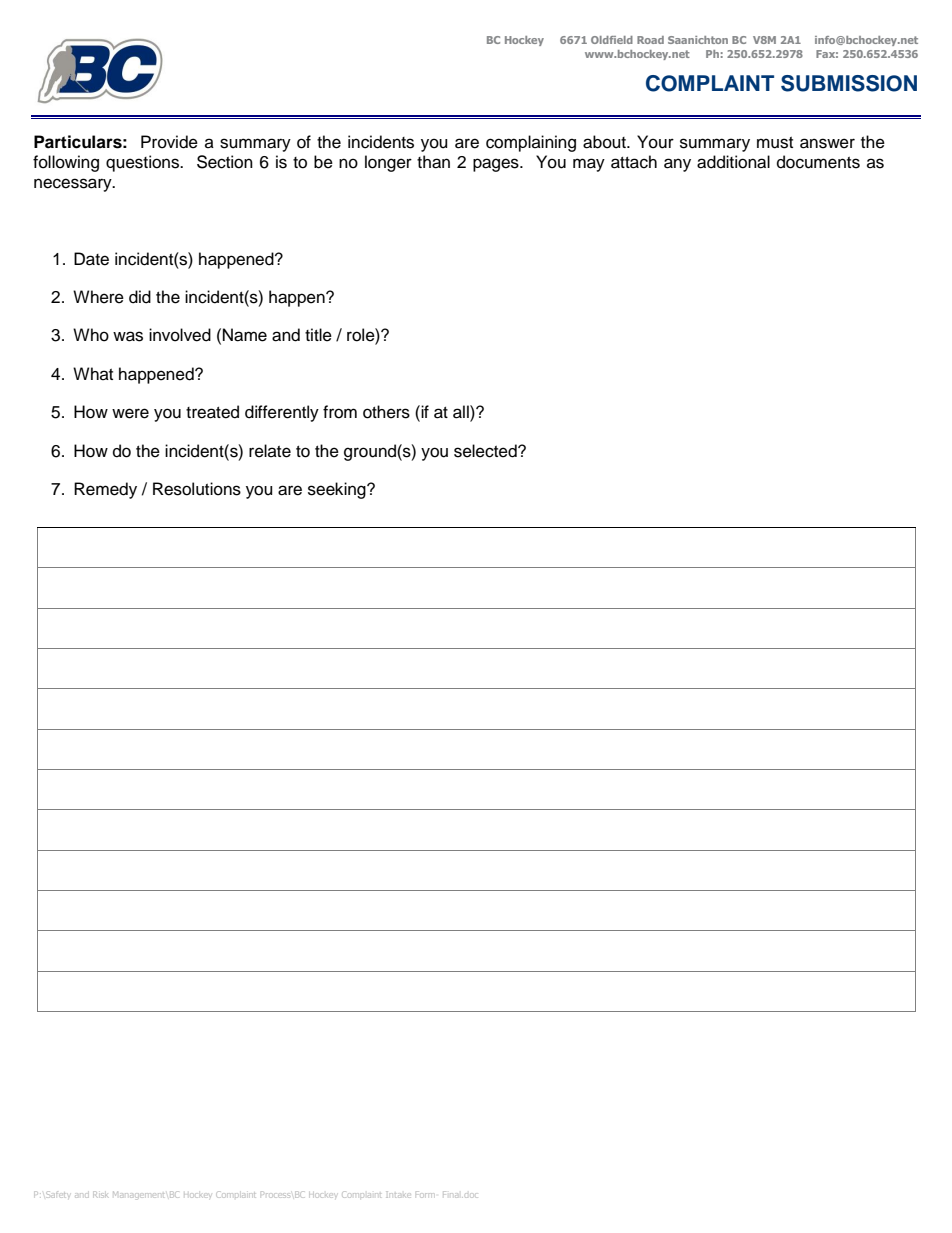 The width and height of the screenshot is (952, 1233). Describe the element at coordinates (531, 143) in the screenshot. I see `complaining` at that location.
